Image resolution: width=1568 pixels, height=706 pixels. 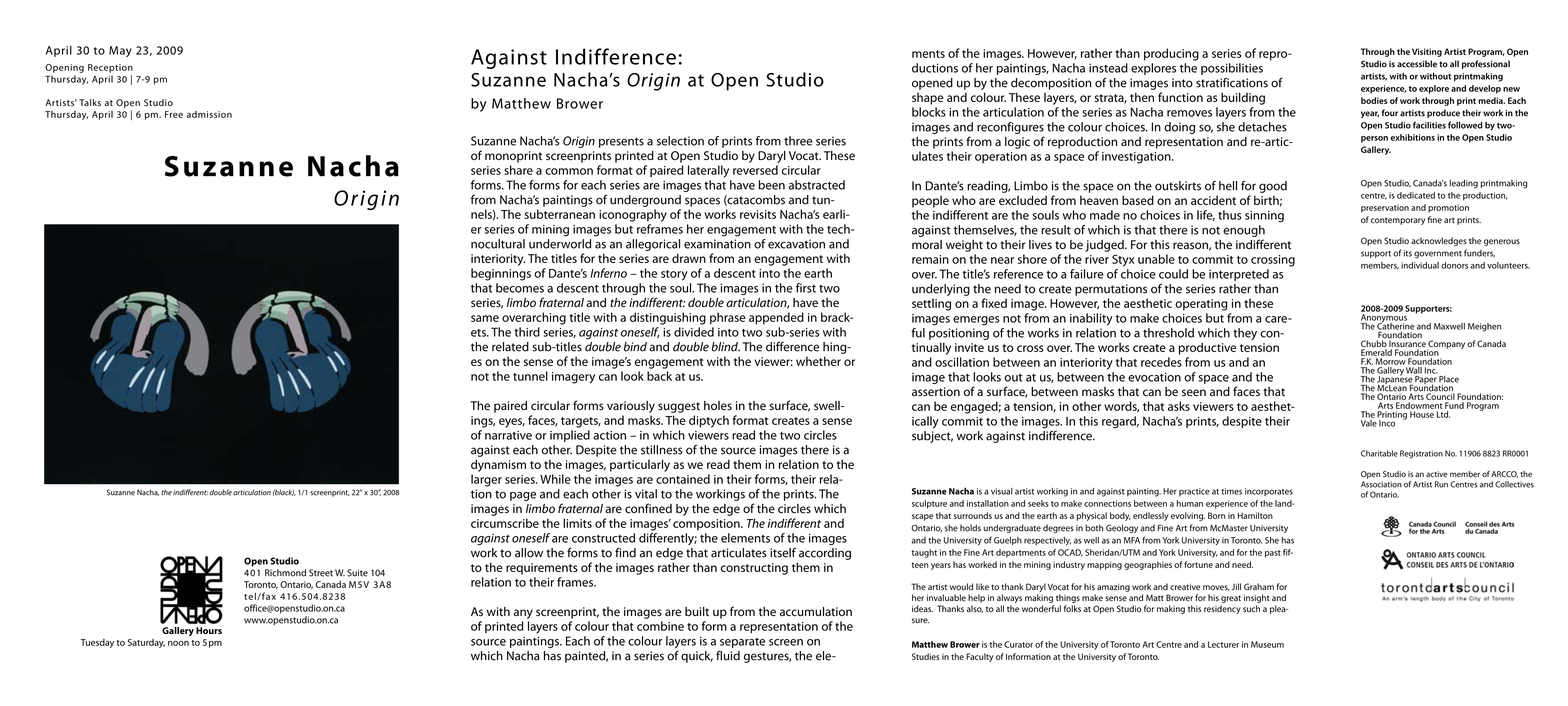 I want to click on revisits, so click(x=758, y=214).
